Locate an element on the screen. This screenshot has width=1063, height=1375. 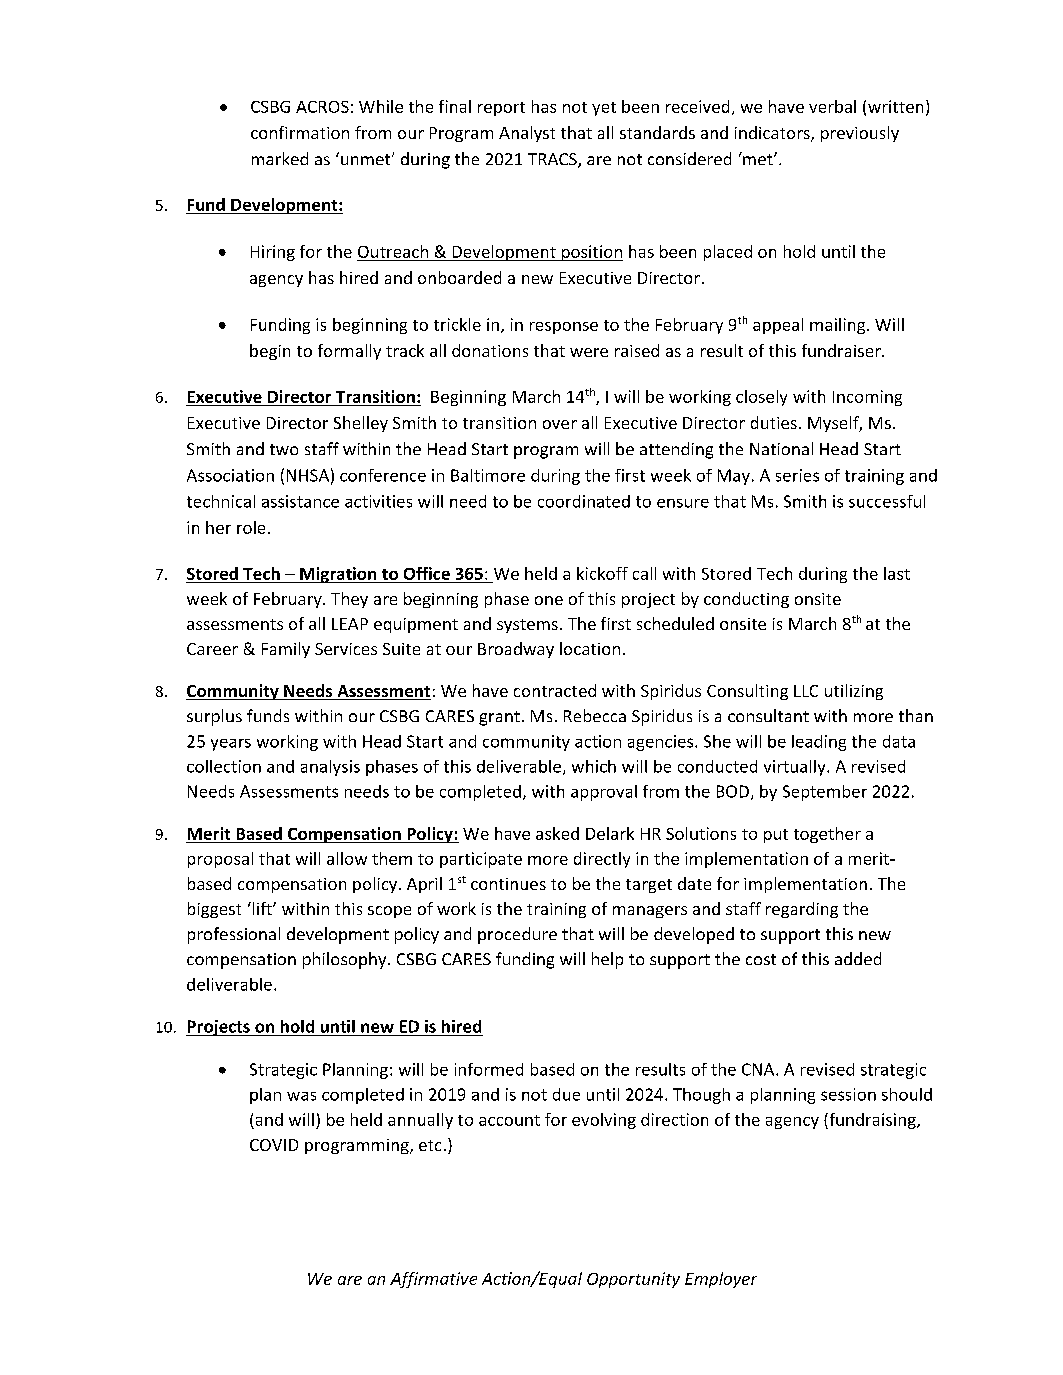
utilizing is located at coordinates (854, 692).
